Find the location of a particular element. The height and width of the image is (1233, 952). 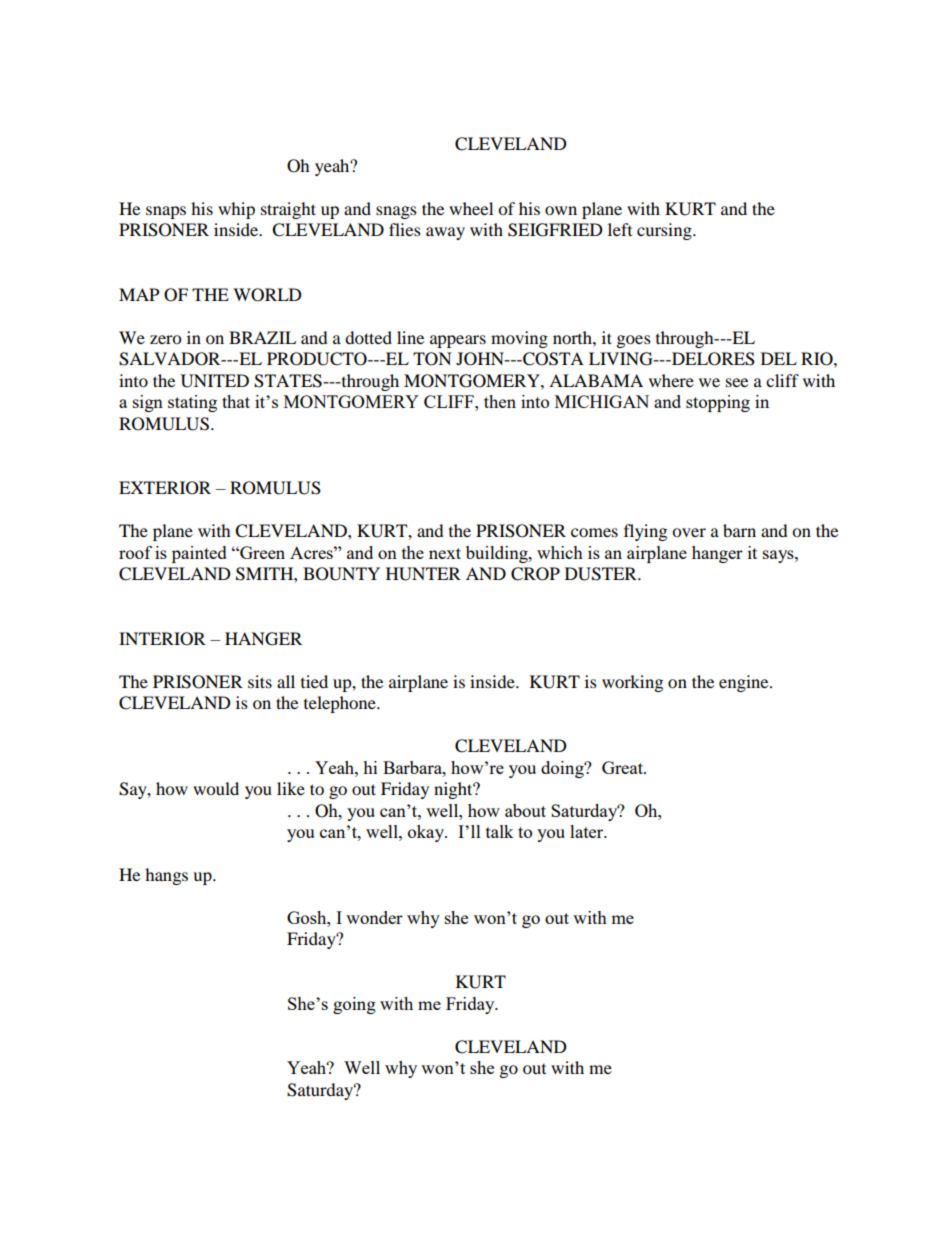

over is located at coordinates (689, 532).
